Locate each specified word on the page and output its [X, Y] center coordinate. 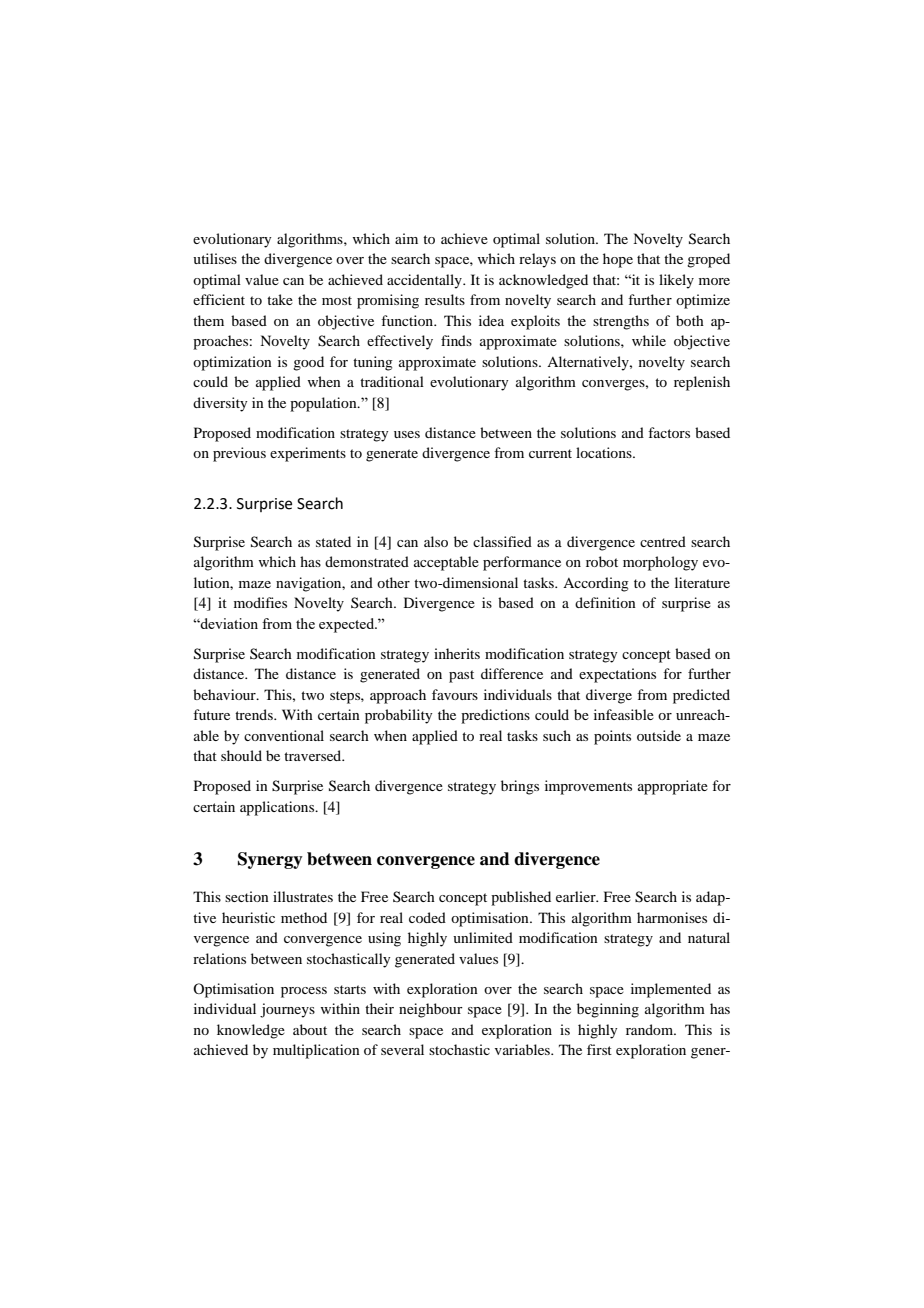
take [280, 299]
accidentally [425, 281]
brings [520, 787]
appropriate [673, 787]
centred [663, 541]
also [436, 541]
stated [333, 541]
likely [676, 281]
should [241, 755]
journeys [287, 1010]
